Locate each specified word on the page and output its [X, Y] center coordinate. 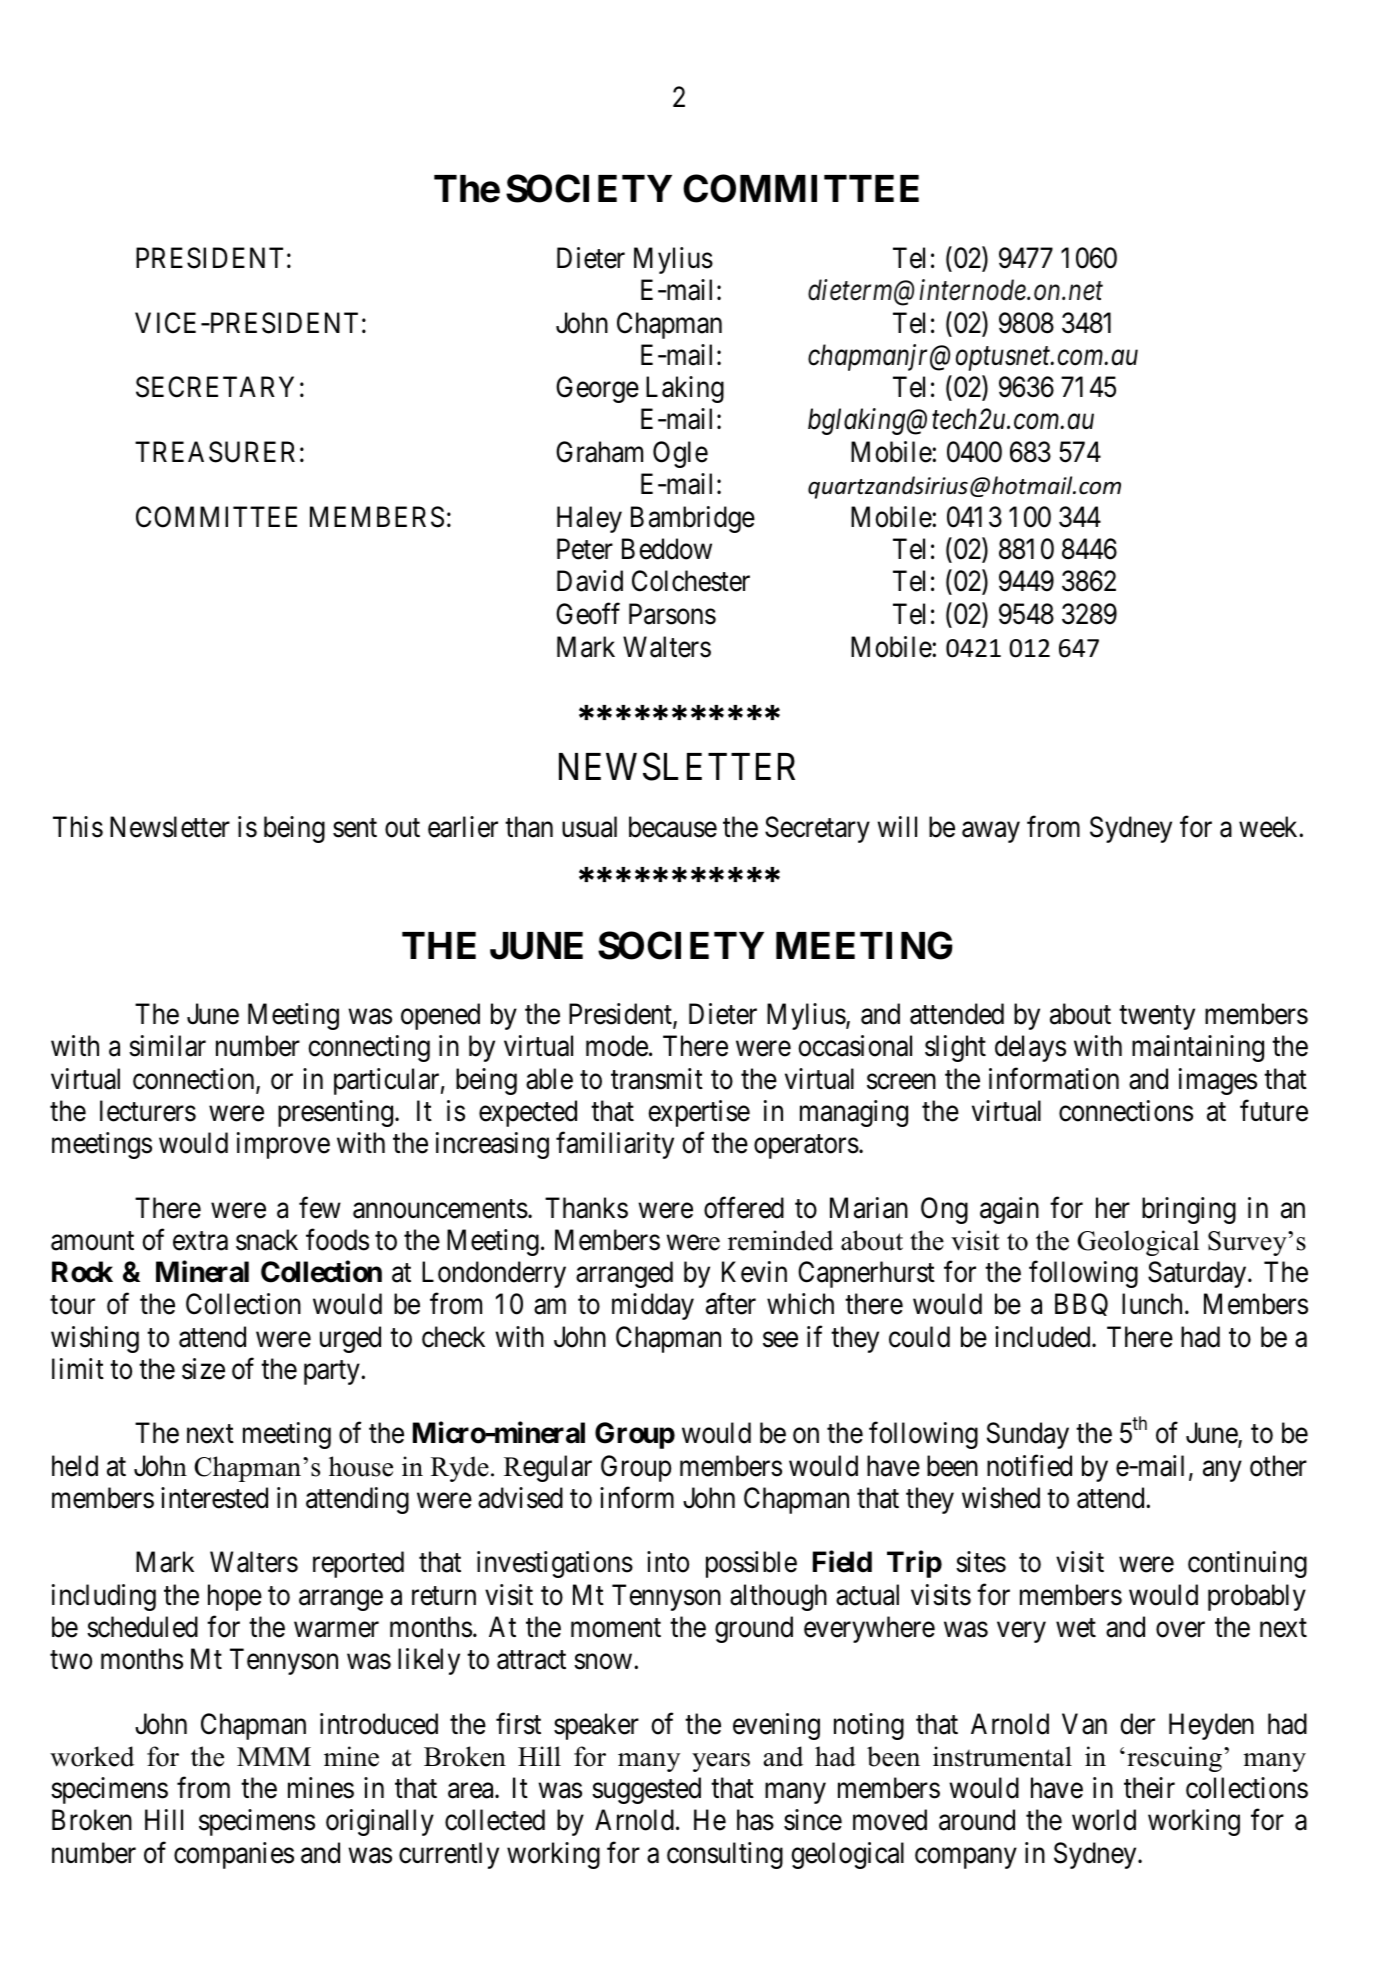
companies [234, 1855]
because [673, 827]
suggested [646, 1790]
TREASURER [215, 452]
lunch [1152, 1304]
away [991, 832]
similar [167, 1046]
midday [653, 1306]
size [203, 1369]
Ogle [680, 454]
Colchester [691, 581]
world [1104, 1820]
